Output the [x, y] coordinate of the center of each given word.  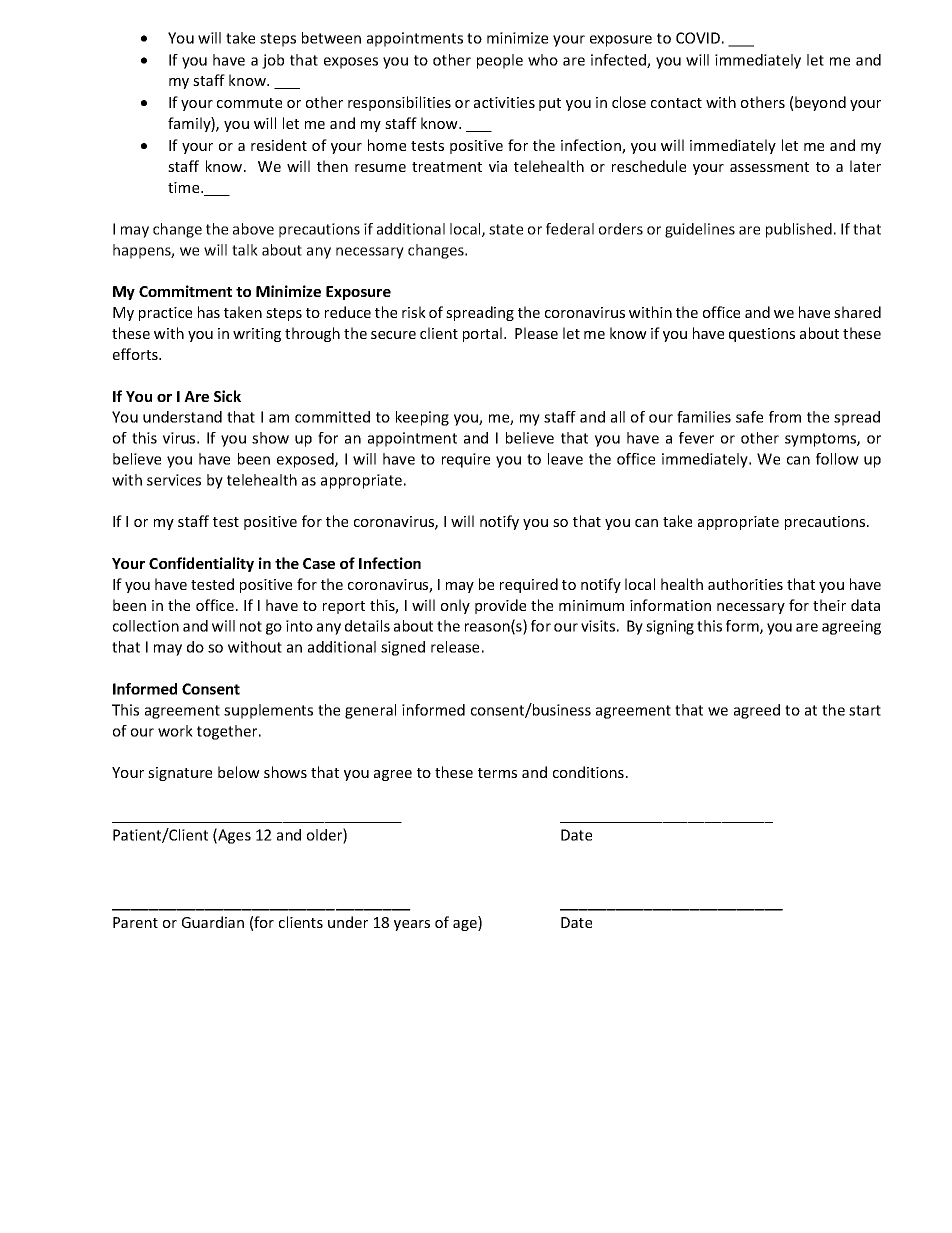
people [500, 61]
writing [257, 335]
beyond [820, 103]
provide [500, 606]
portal [484, 334]
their [829, 605]
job [273, 61]
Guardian [213, 922]
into [299, 626]
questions [762, 335]
